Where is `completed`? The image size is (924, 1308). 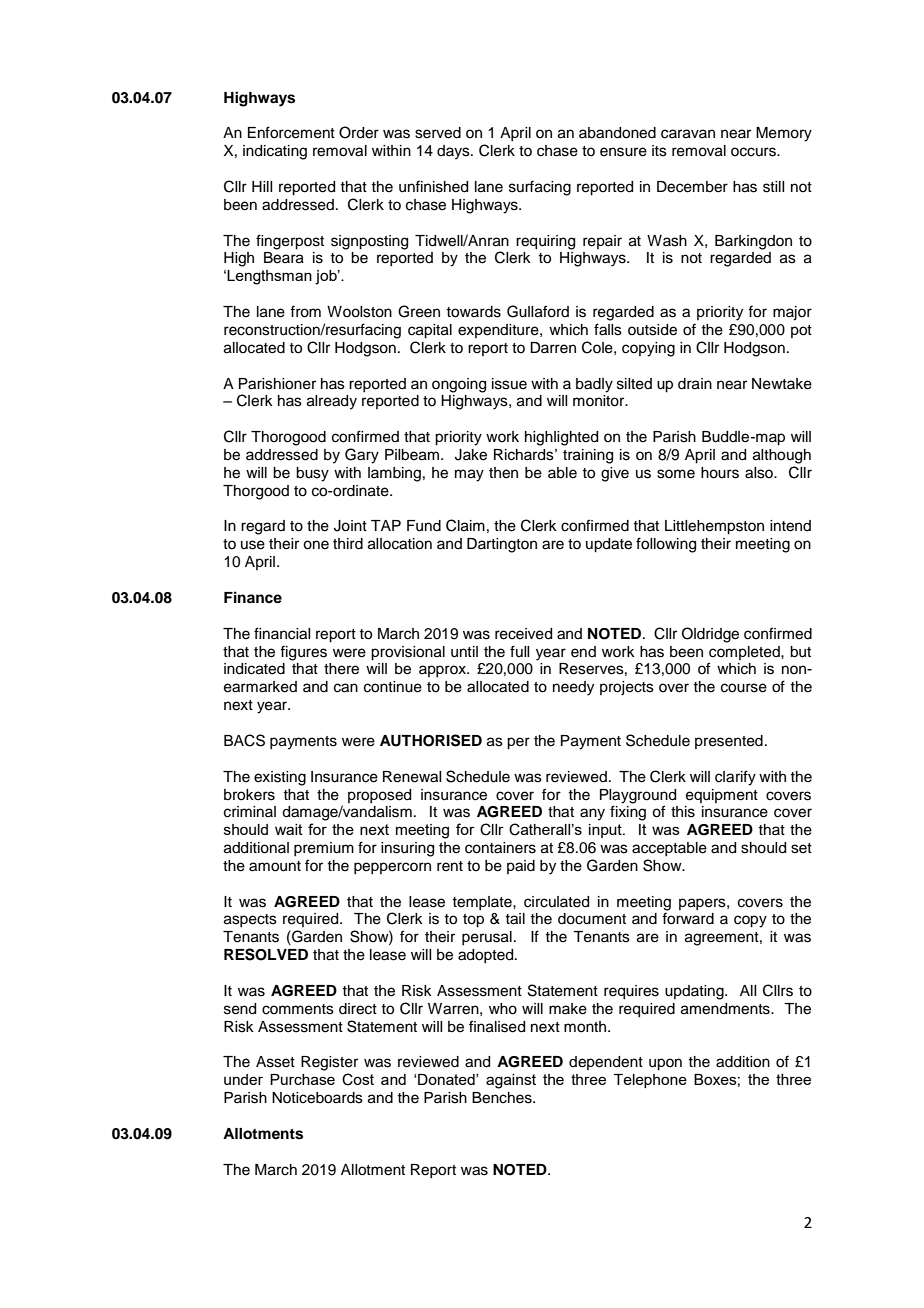 completed is located at coordinates (745, 653).
